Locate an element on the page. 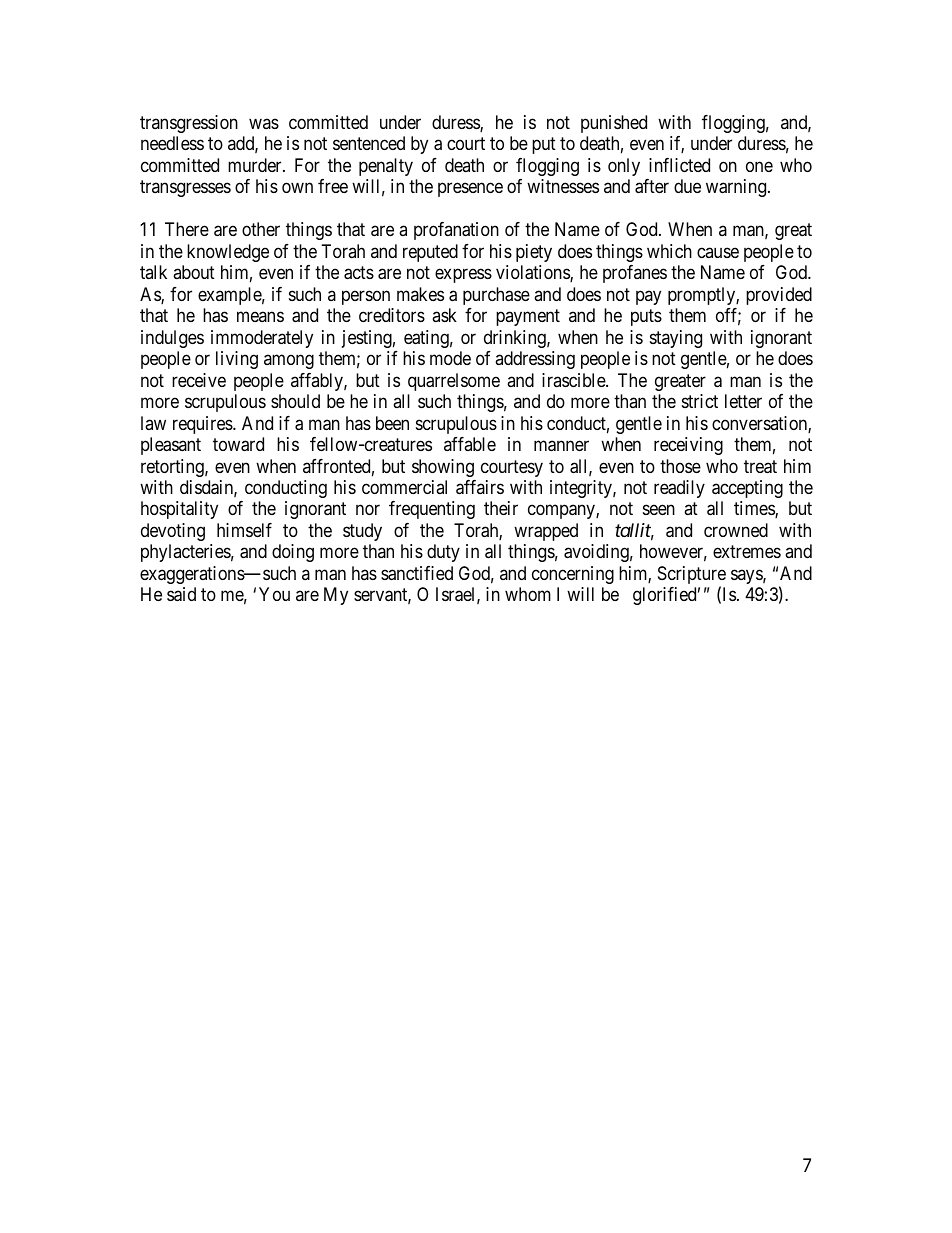 This page has width=952, height=1233. those is located at coordinates (680, 466).
